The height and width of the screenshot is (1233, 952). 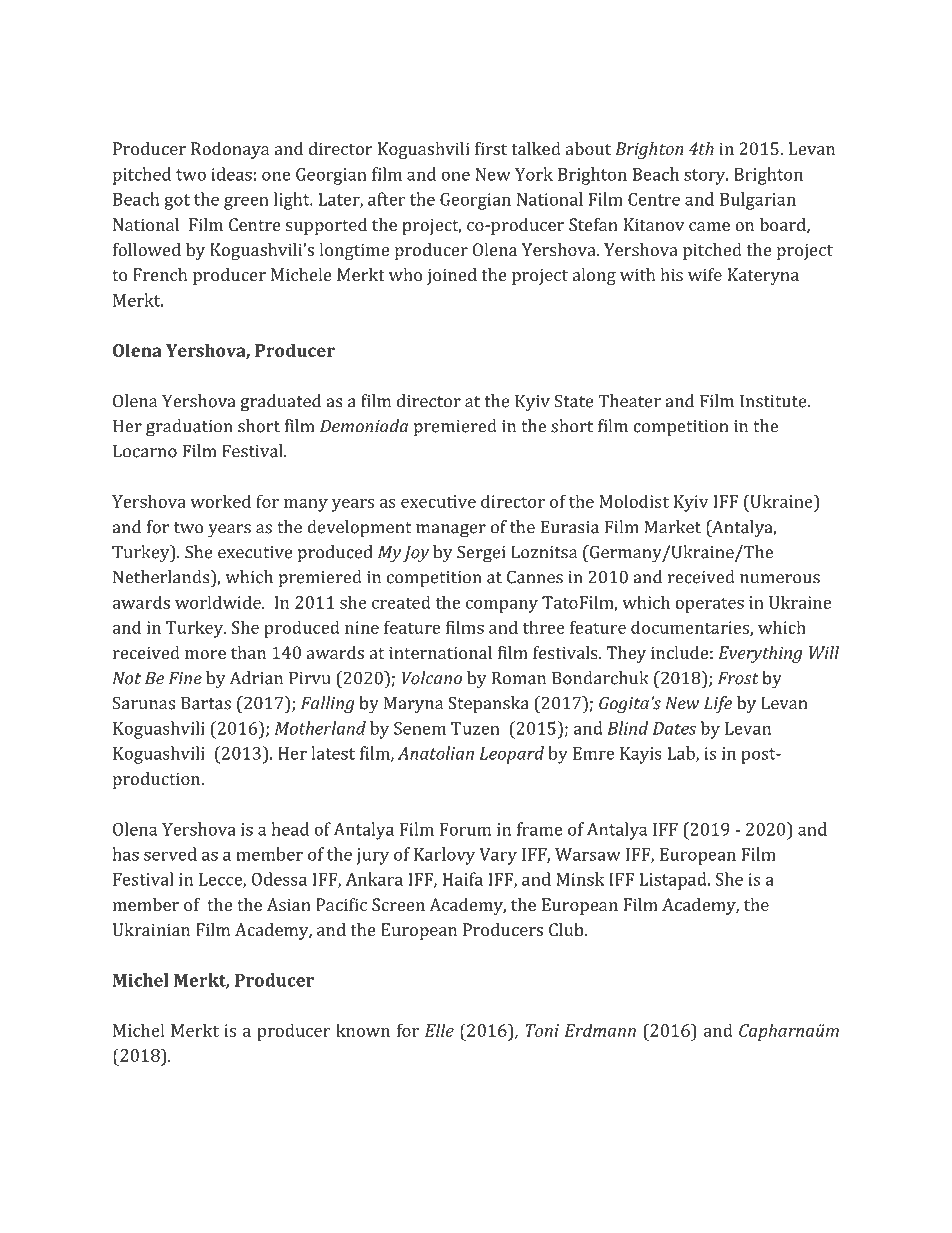 I want to click on Frost, so click(x=738, y=678).
